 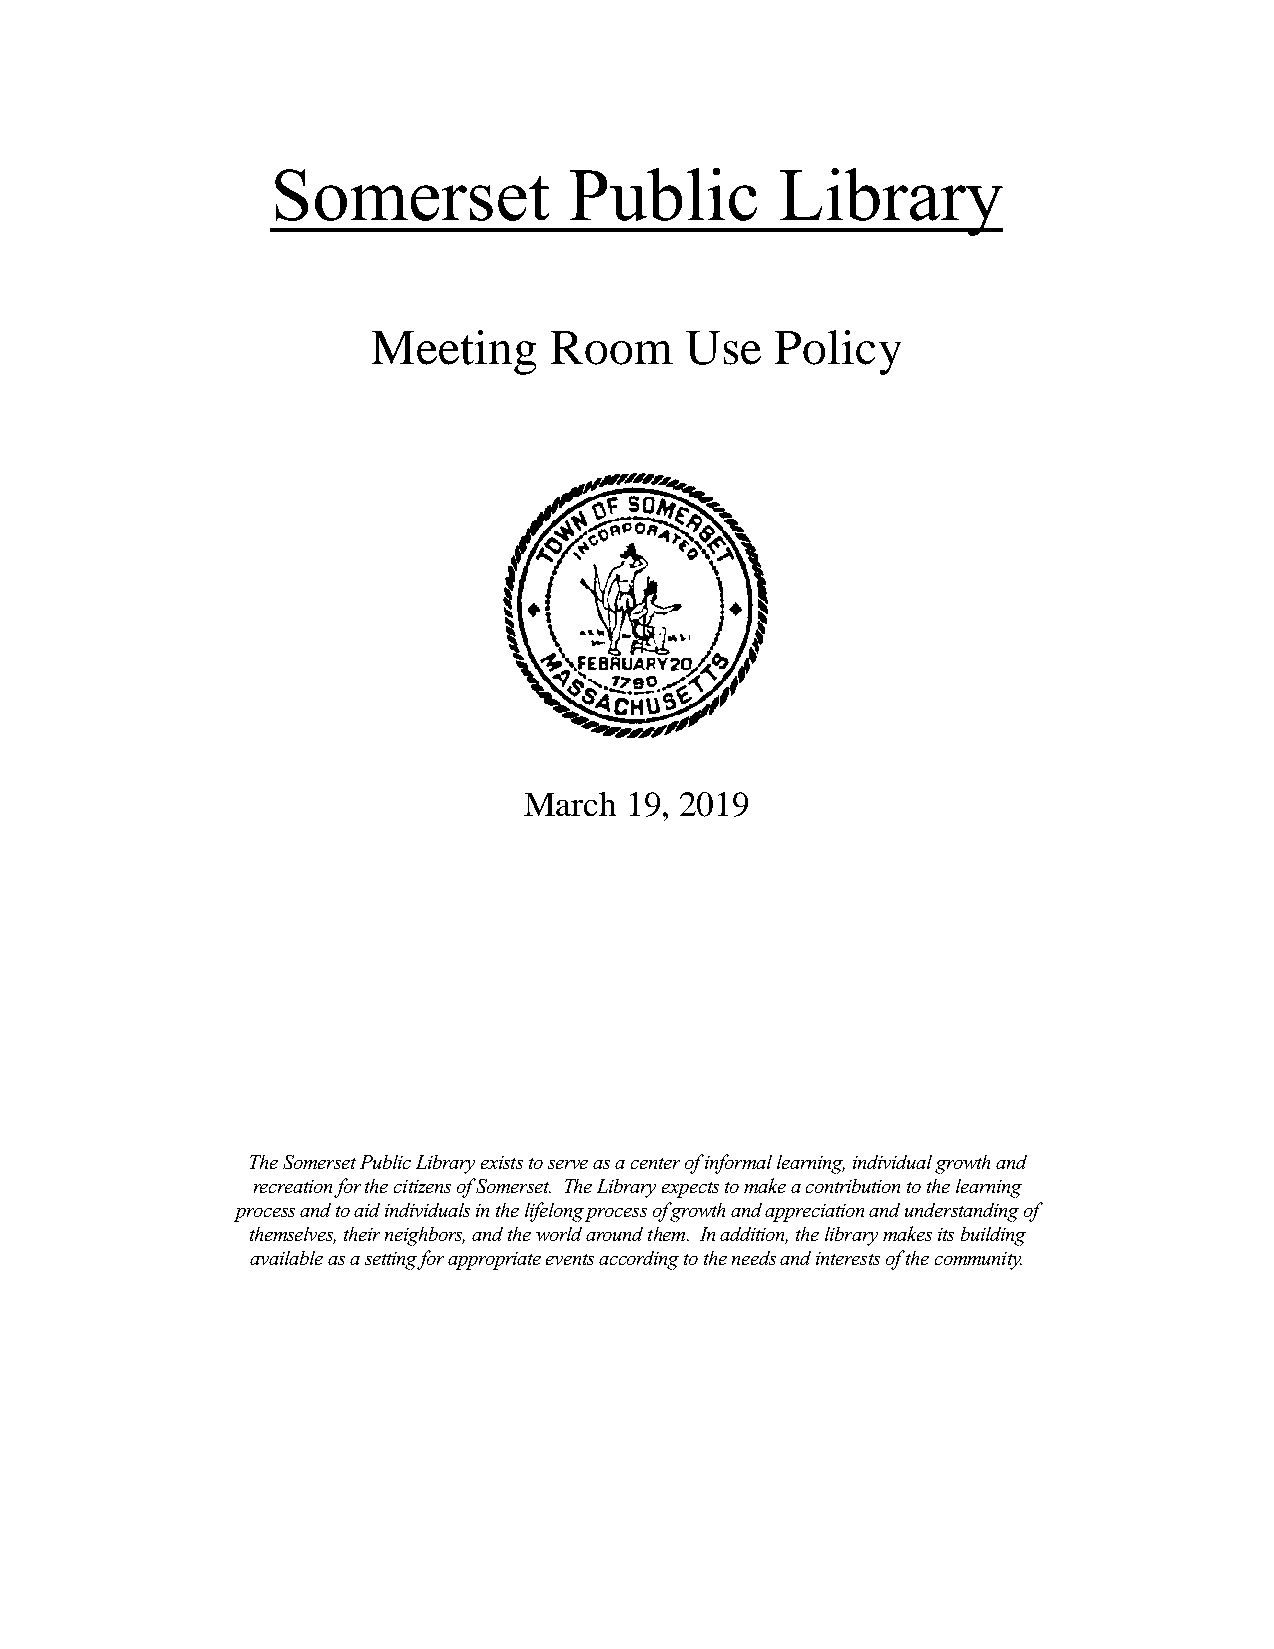 What do you see at coordinates (612, 348) in the page?
I see `Room` at bounding box center [612, 348].
